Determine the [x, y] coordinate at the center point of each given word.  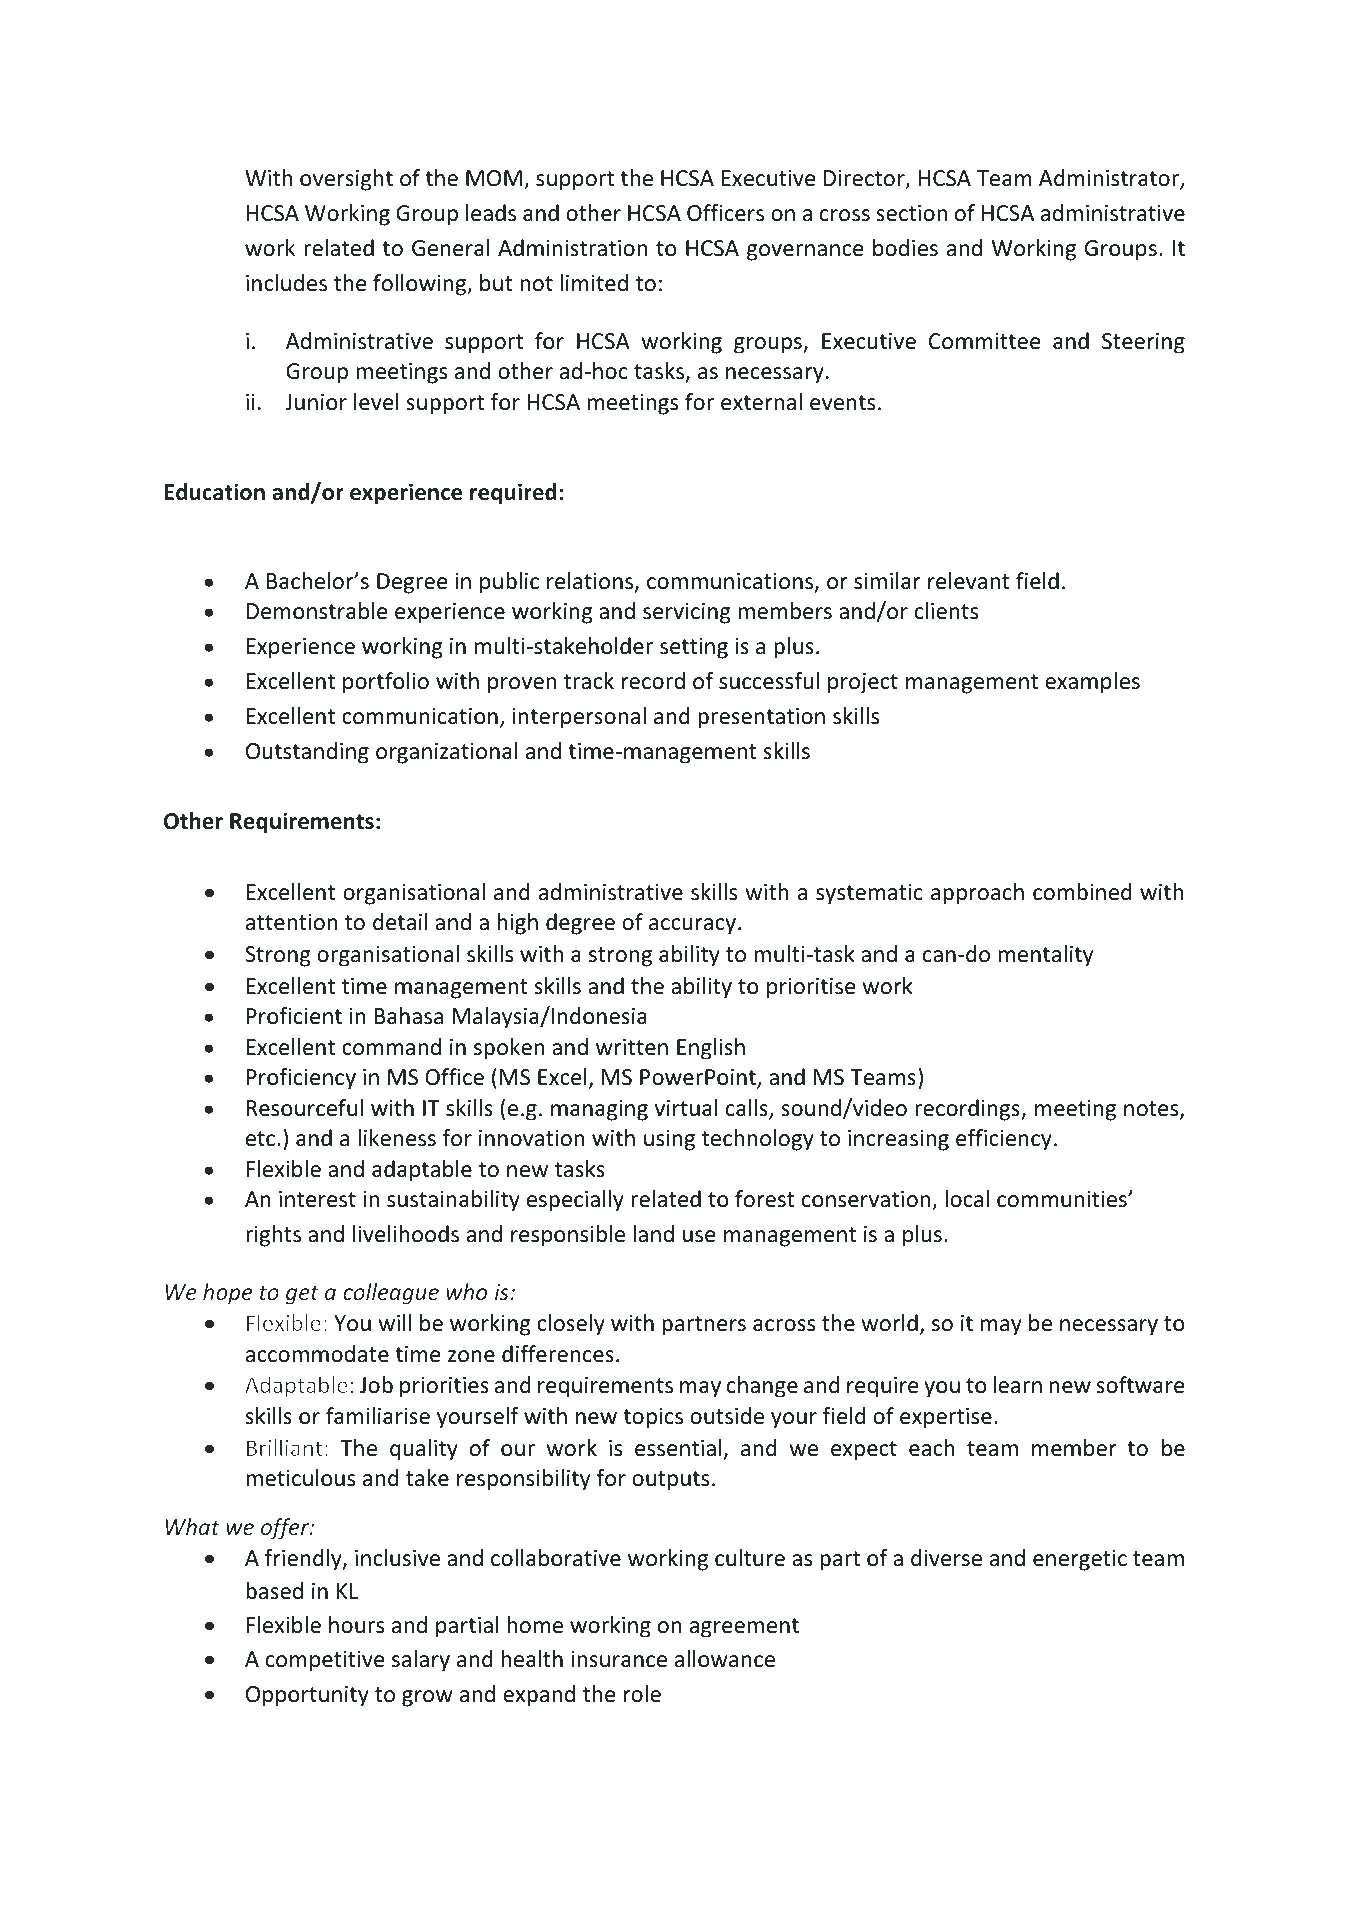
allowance [725, 1659]
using [669, 1140]
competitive [325, 1661]
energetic [1080, 1560]
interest [317, 1199]
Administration [572, 248]
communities [1063, 1199]
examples [1092, 683]
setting [694, 648]
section [911, 213]
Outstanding [307, 753]
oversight [346, 180]
